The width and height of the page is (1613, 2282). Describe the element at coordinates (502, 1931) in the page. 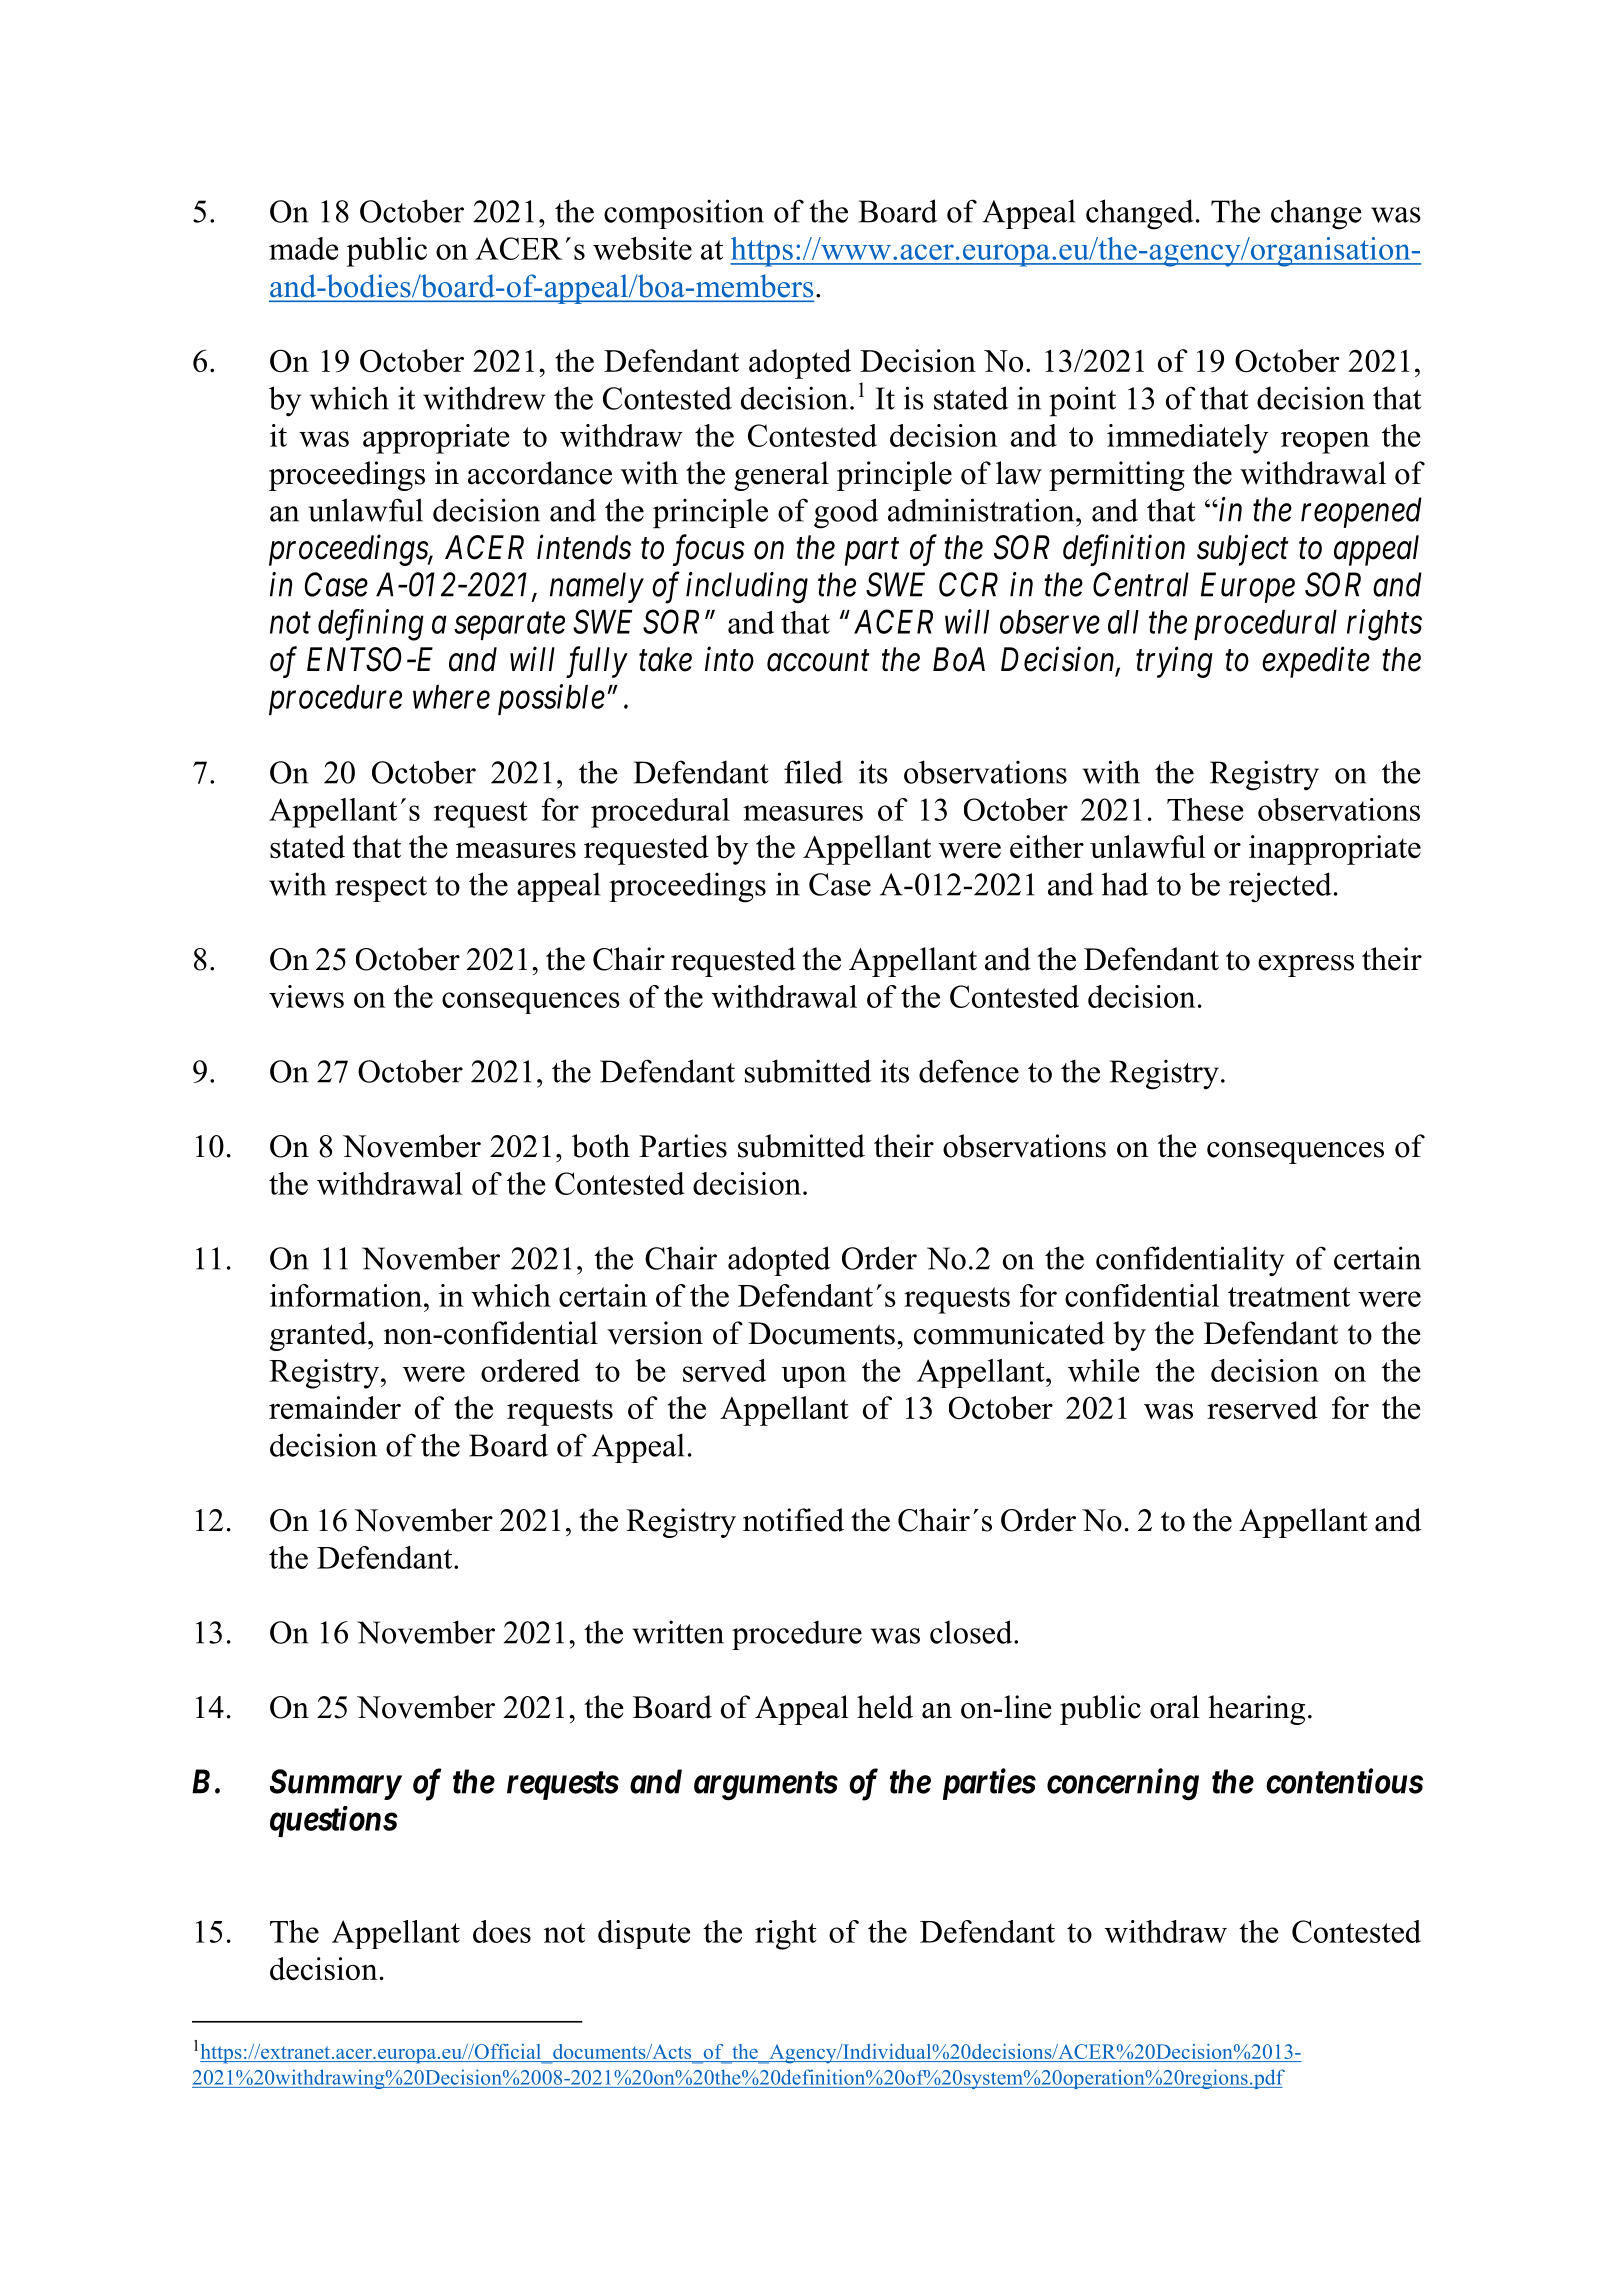

I see `does` at that location.
